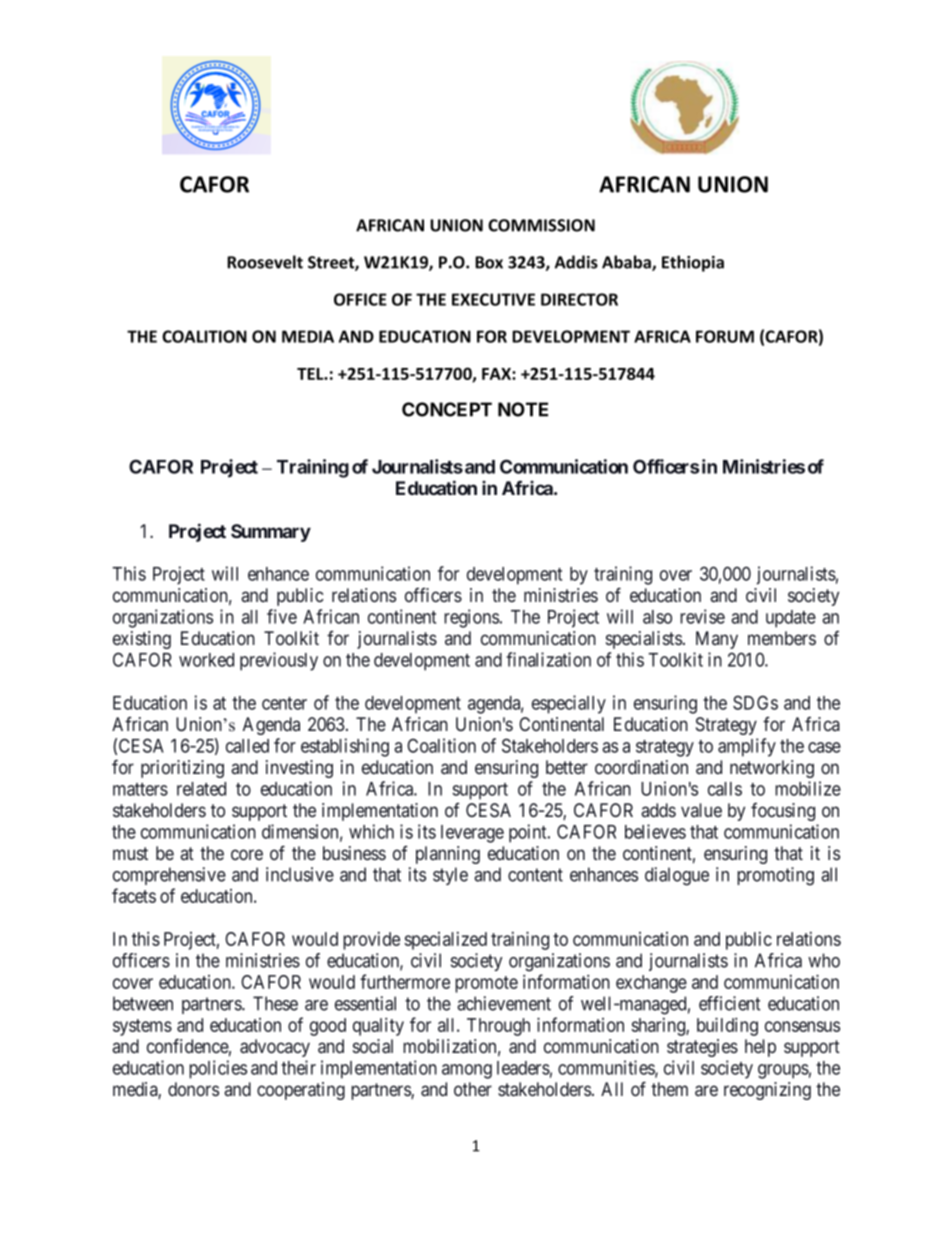  Describe the element at coordinates (489, 262) in the screenshot. I see `Box` at that location.
